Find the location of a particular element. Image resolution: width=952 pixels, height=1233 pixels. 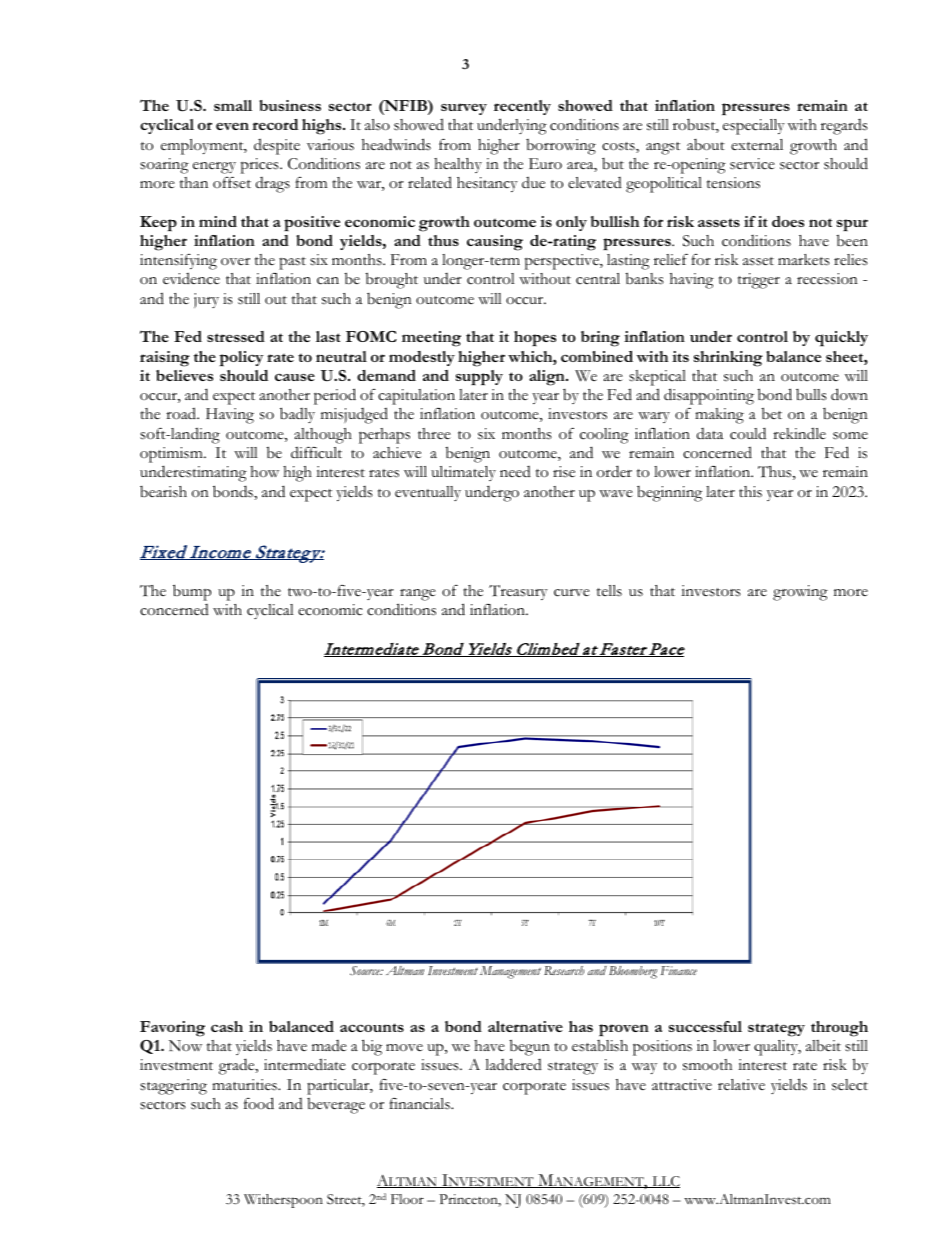

successful is located at coordinates (705, 1026).
